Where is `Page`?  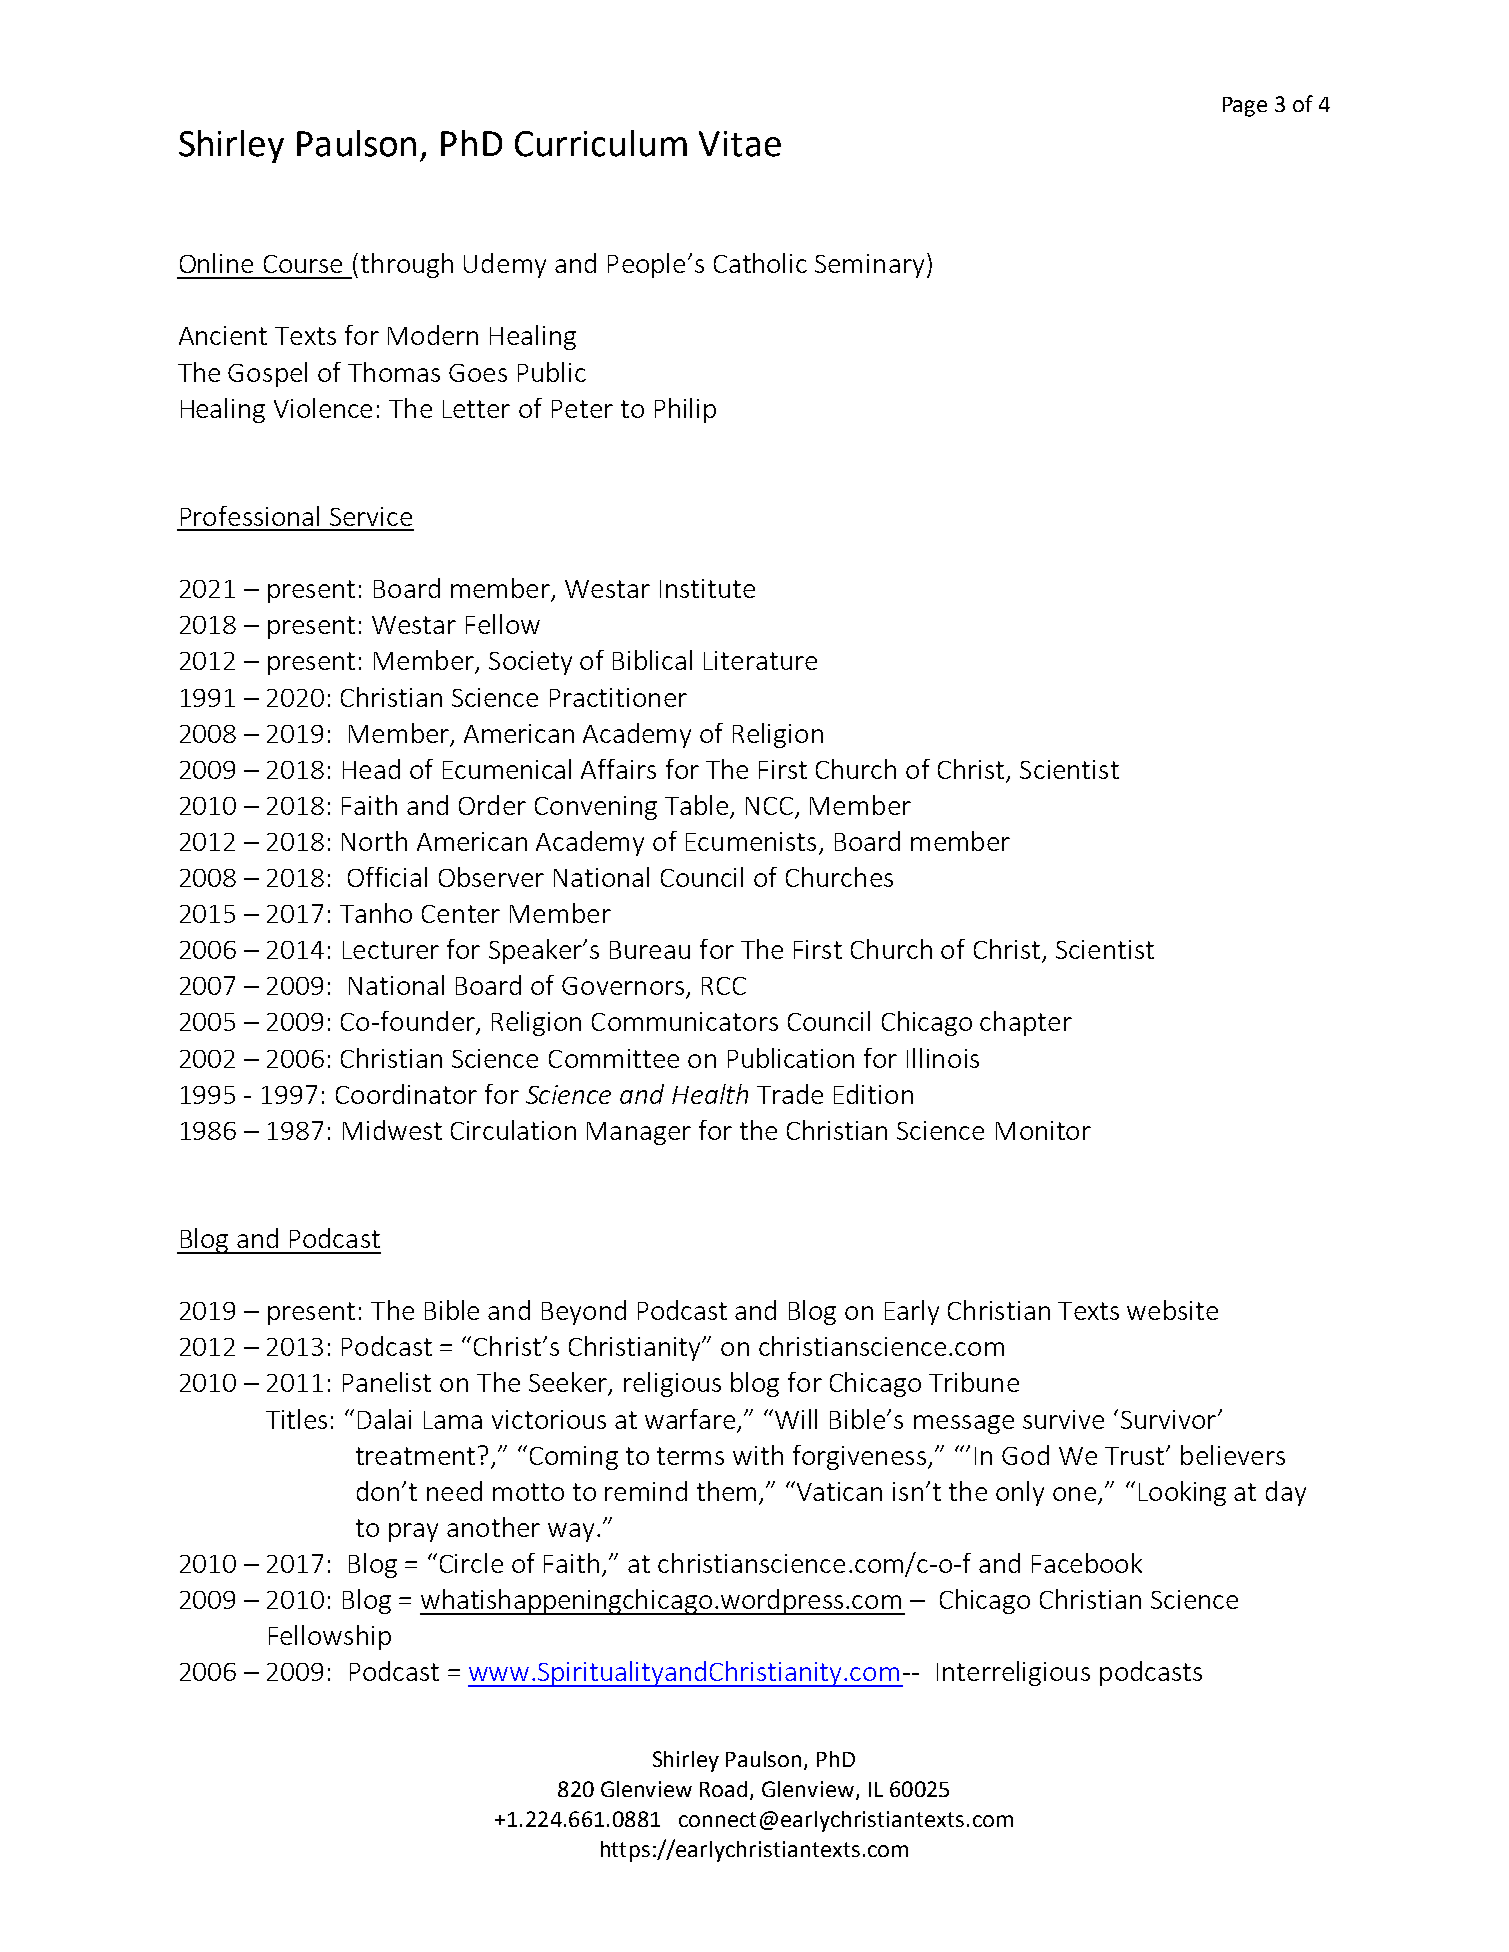 Page is located at coordinates (1245, 107).
